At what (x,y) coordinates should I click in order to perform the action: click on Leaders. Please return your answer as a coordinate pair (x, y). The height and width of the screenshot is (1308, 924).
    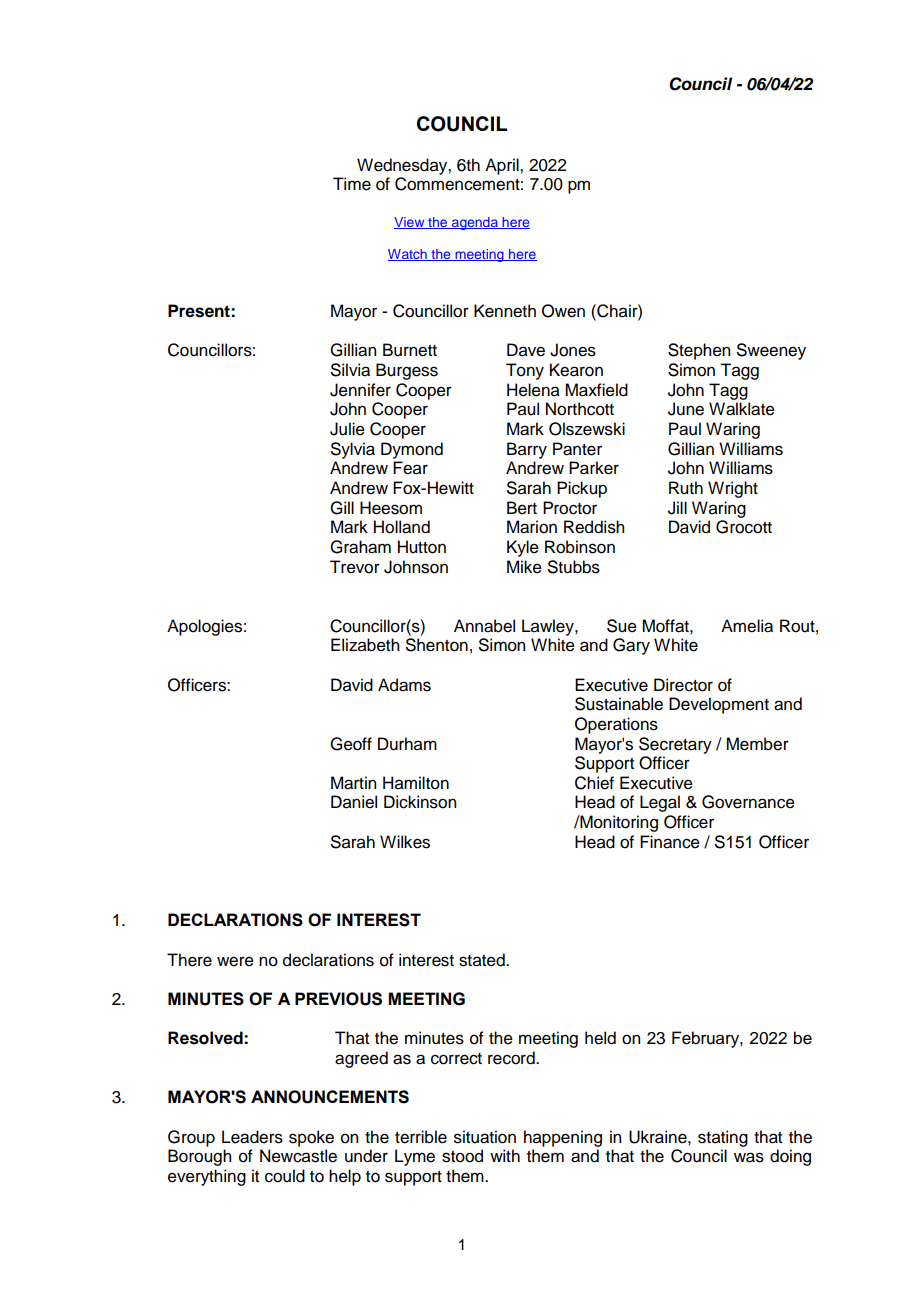
    Looking at the image, I should click on (252, 1137).
